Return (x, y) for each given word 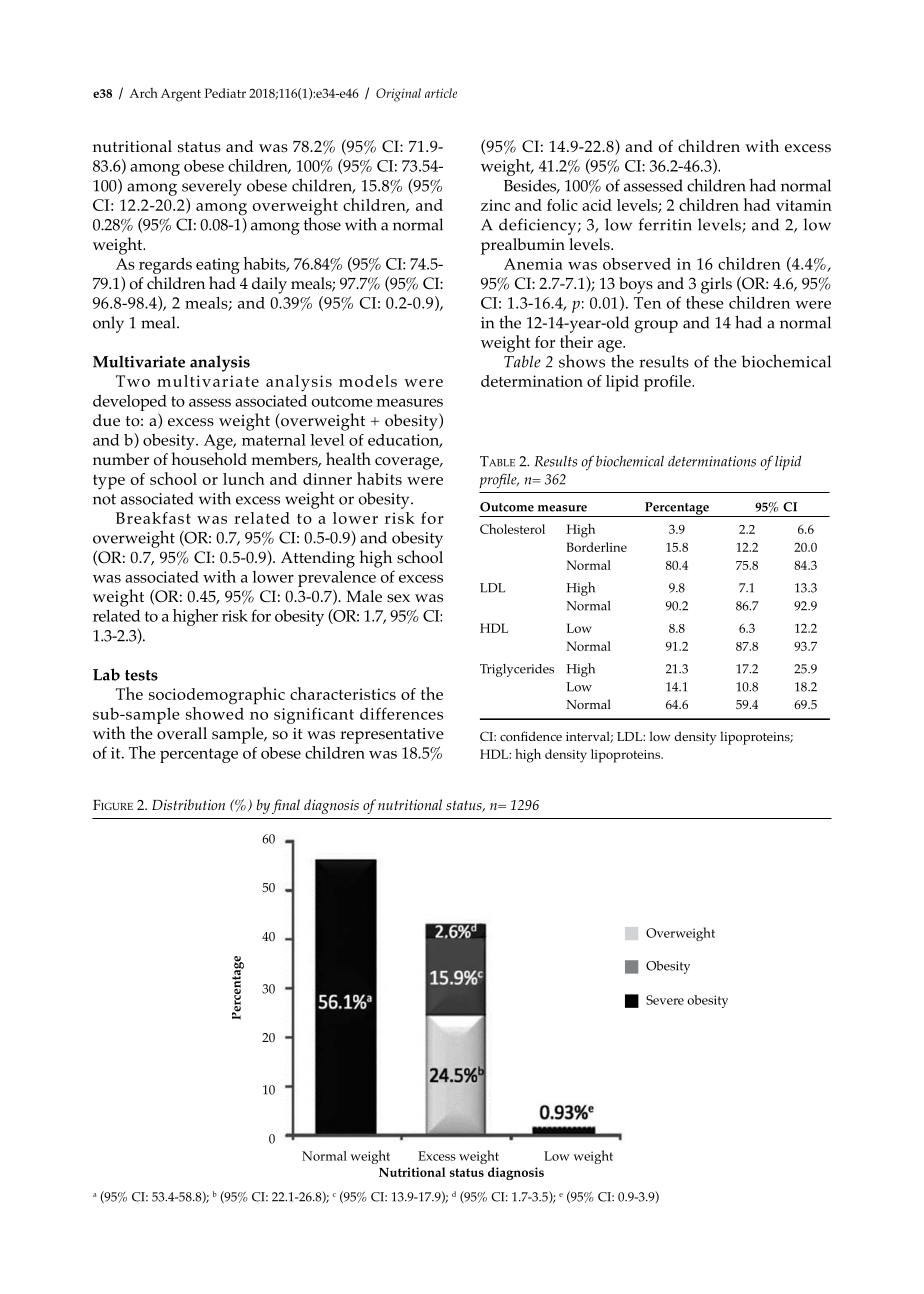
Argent (181, 95)
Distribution (188, 805)
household (209, 459)
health (348, 458)
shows (582, 361)
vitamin (804, 205)
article (441, 93)
